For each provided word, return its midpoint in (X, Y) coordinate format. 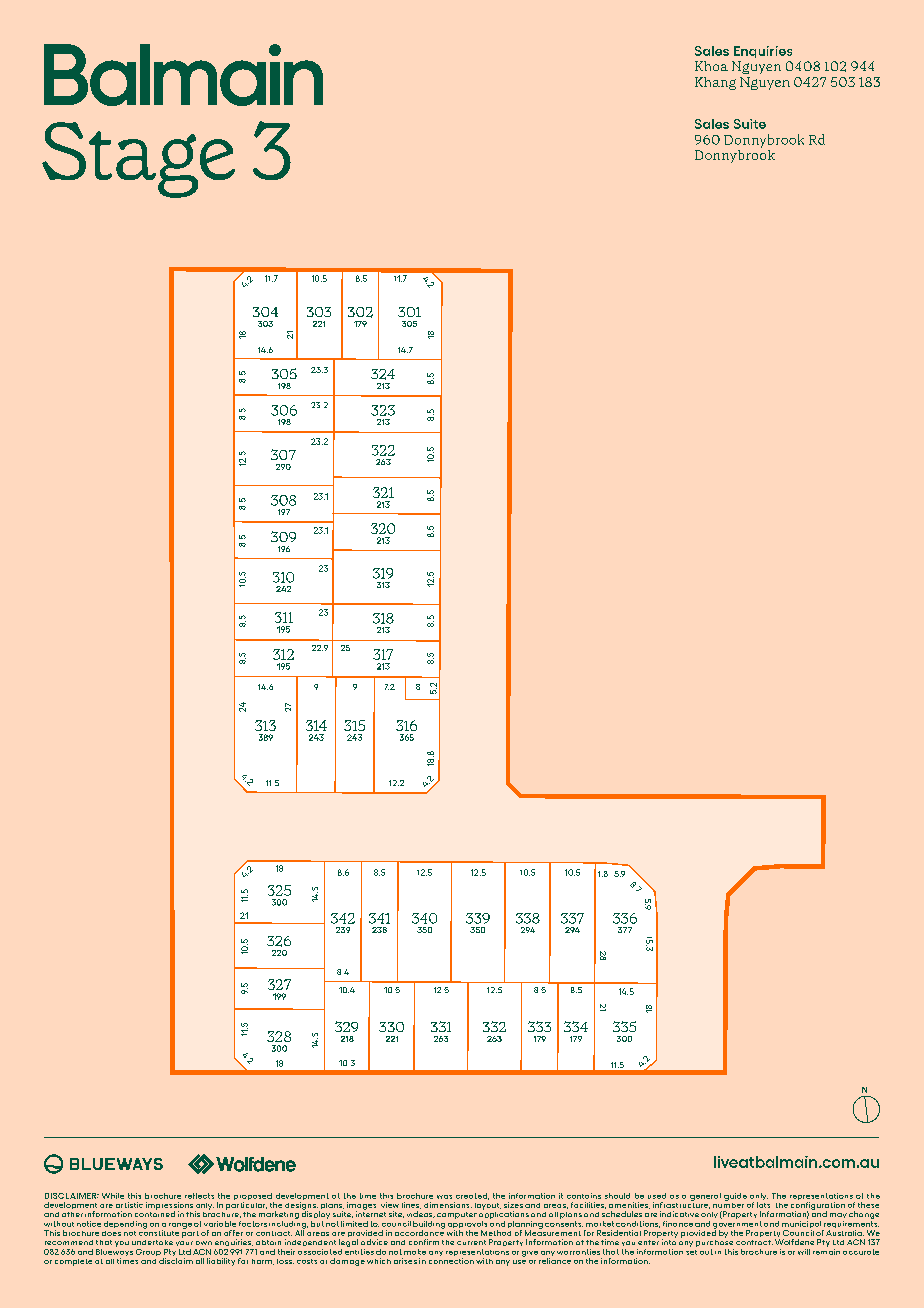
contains (584, 1196)
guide (735, 1197)
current (471, 1242)
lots (763, 1205)
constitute (159, 1232)
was (444, 1197)
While (113, 1196)
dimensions (448, 1205)
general (705, 1197)
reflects (199, 1196)
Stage (138, 160)
